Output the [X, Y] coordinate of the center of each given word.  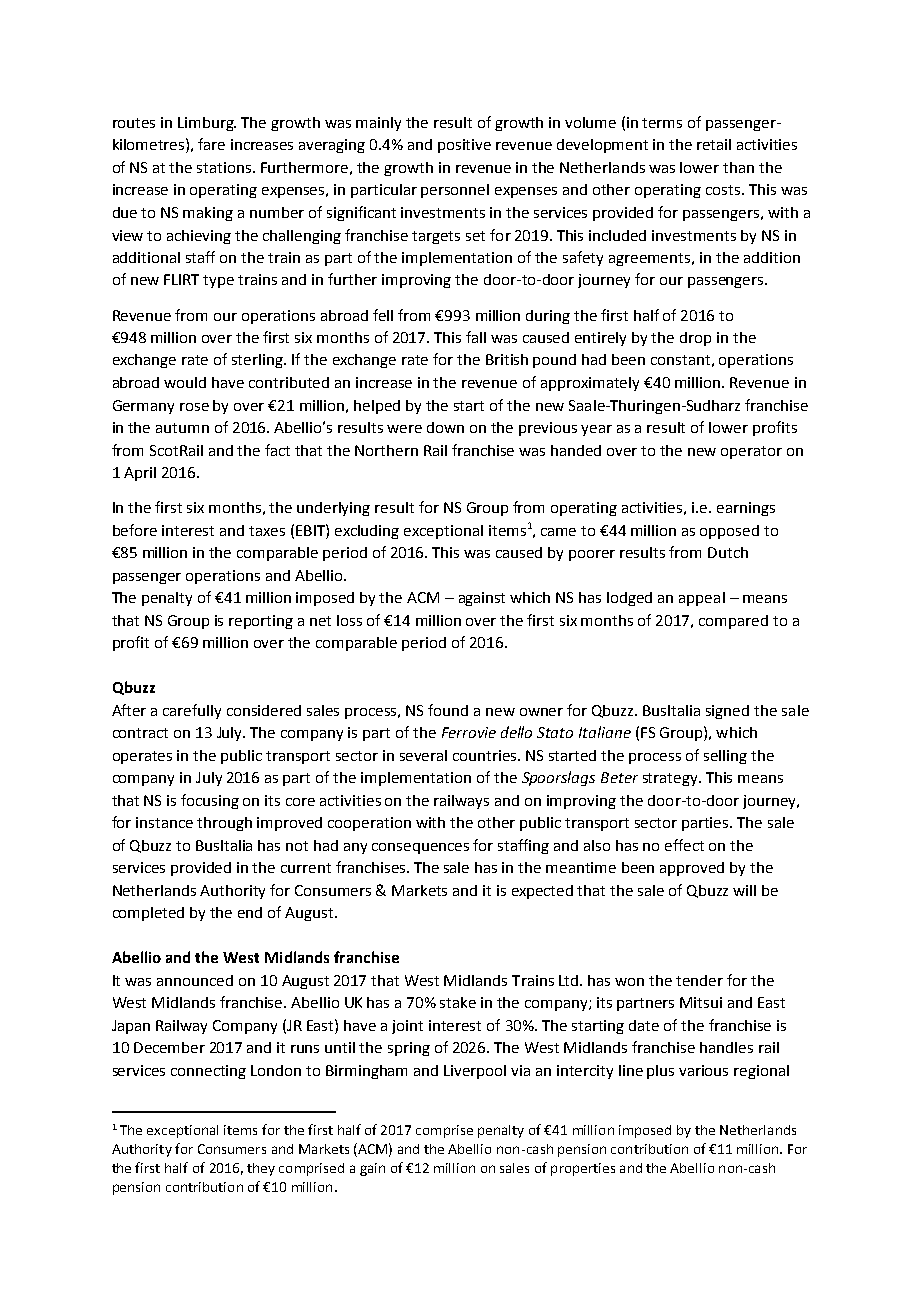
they [261, 1169]
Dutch [728, 552]
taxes [267, 531]
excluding [367, 532]
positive [464, 146]
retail [714, 144]
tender [699, 980]
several [423, 755]
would [185, 382]
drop [695, 339]
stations [225, 167]
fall [476, 337]
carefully [192, 711]
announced [195, 980]
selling [725, 757]
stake [458, 1002]
